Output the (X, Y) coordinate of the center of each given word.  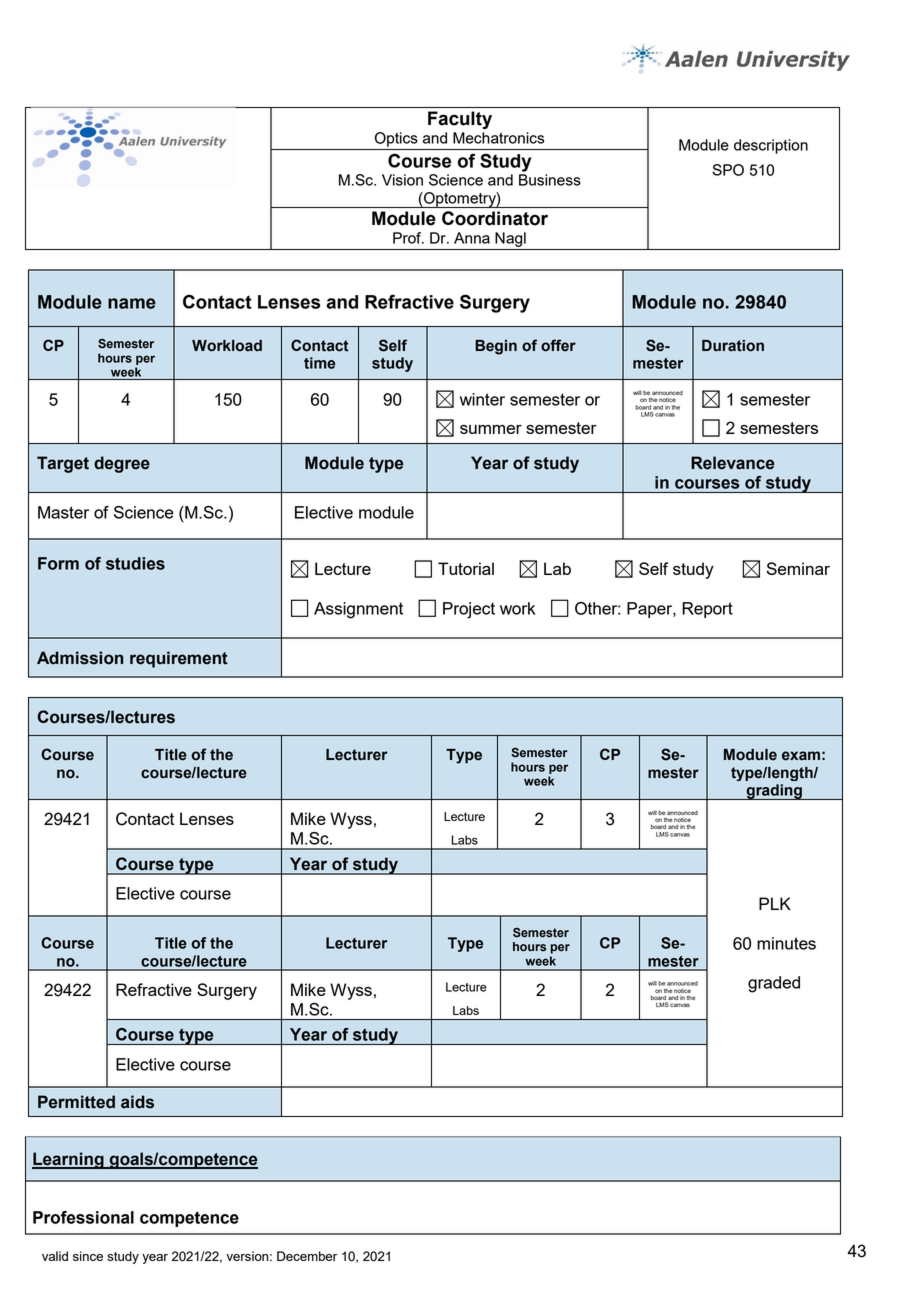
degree (122, 464)
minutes (786, 943)
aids (137, 1102)
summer (491, 429)
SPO (728, 170)
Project (469, 610)
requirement (179, 659)
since (88, 1256)
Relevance (733, 463)
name (132, 303)
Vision (402, 180)
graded (774, 984)
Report (707, 610)
